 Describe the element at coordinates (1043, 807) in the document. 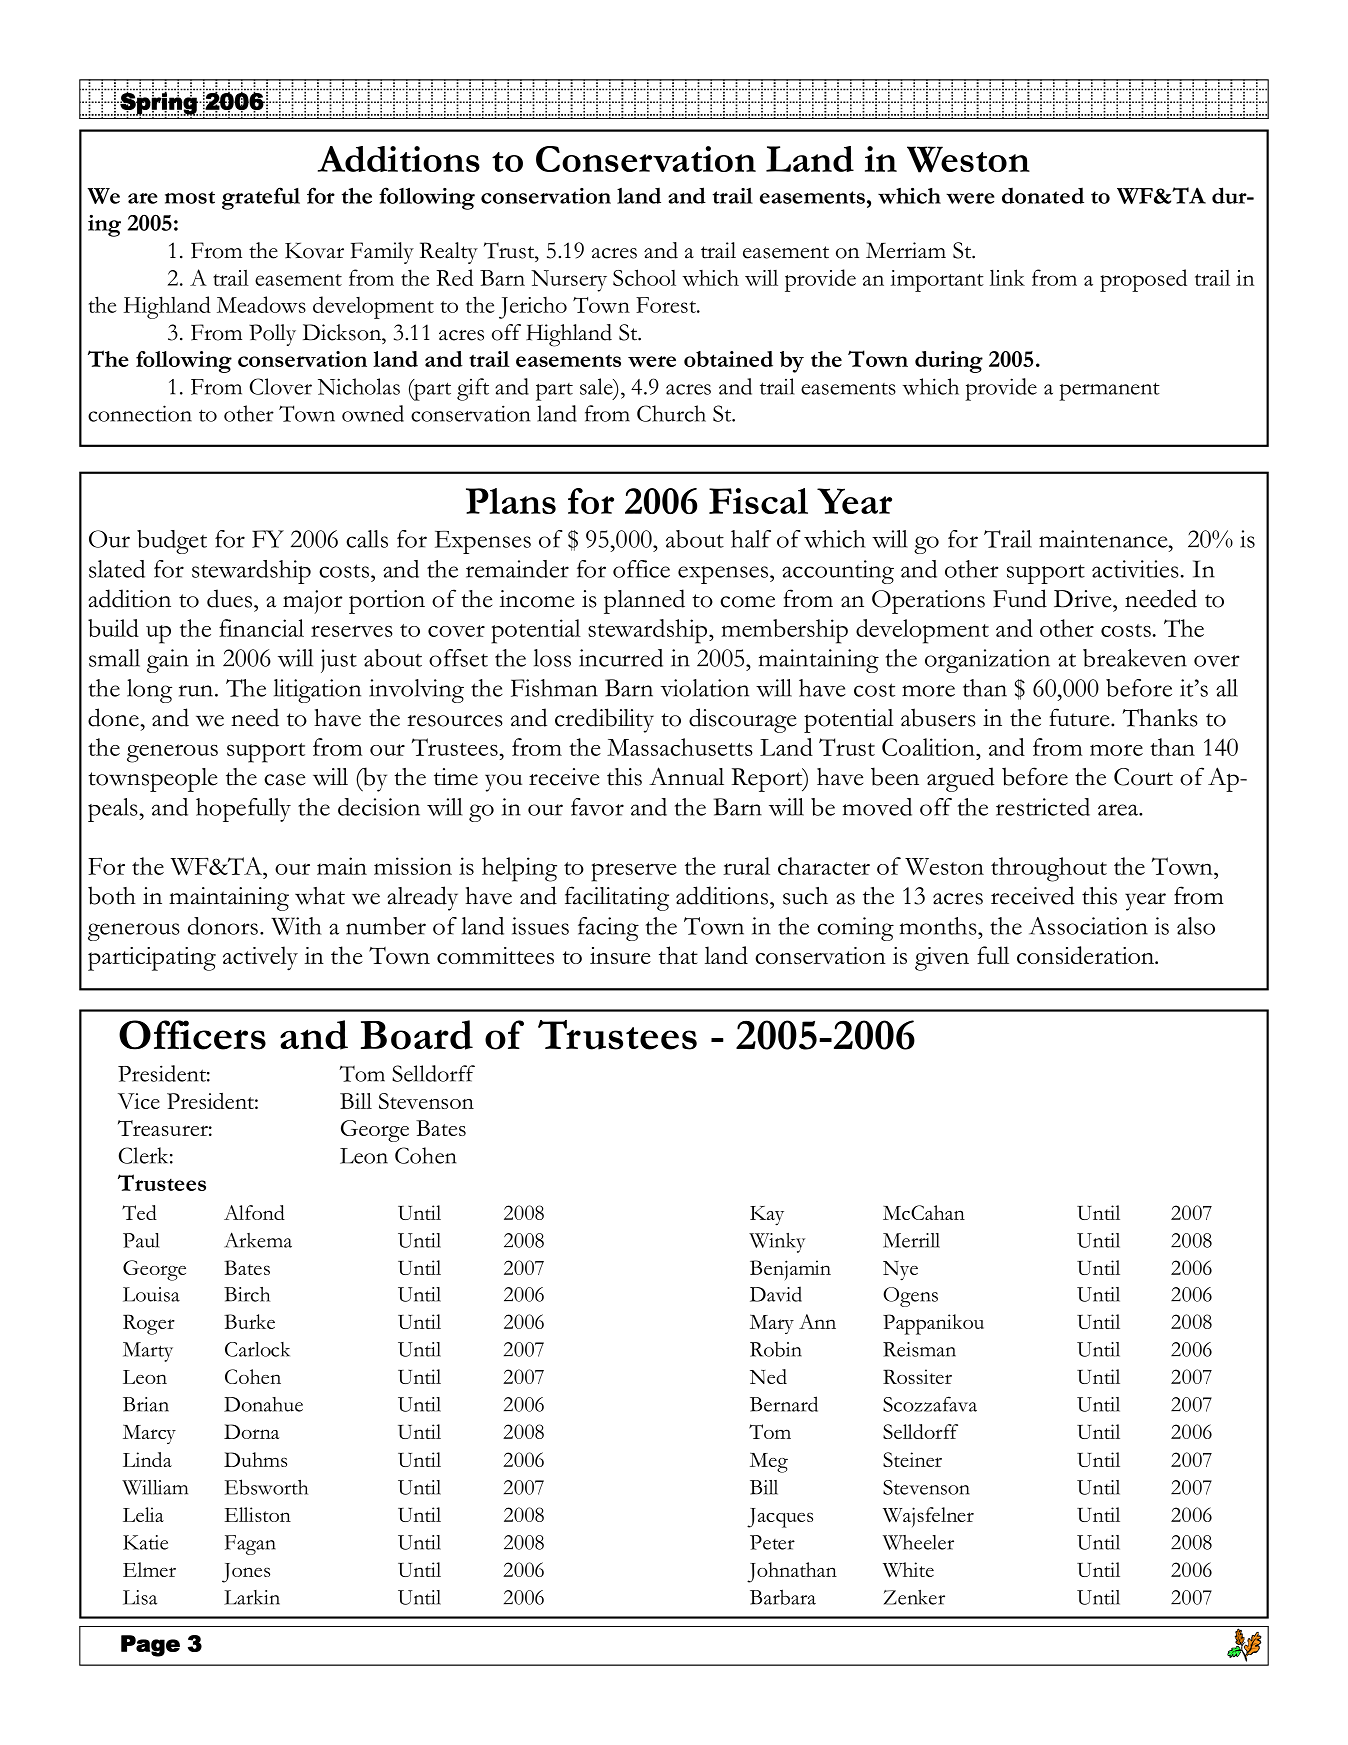

I see `restricted` at that location.
